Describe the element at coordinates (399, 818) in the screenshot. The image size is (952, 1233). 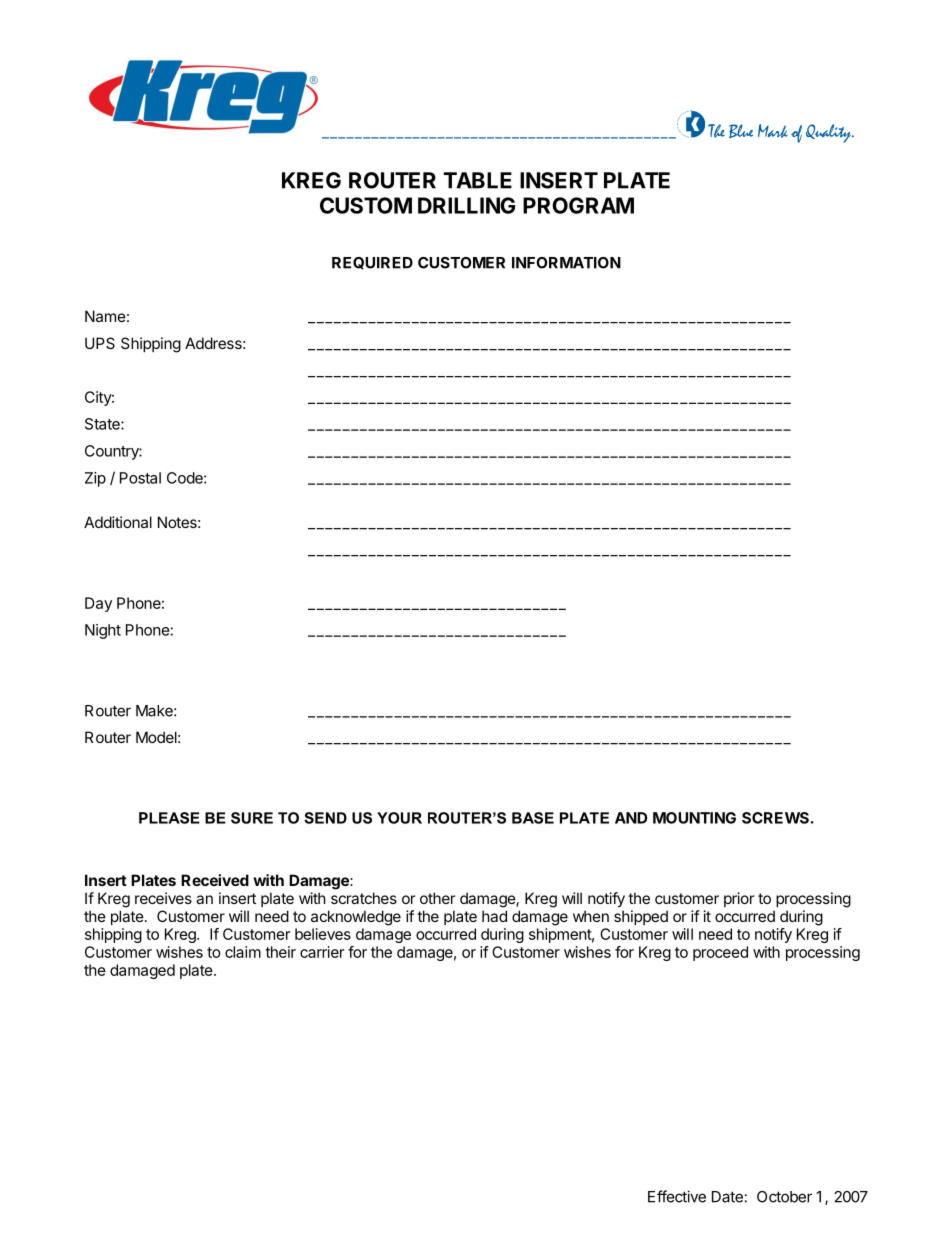
I see `YOUR` at that location.
